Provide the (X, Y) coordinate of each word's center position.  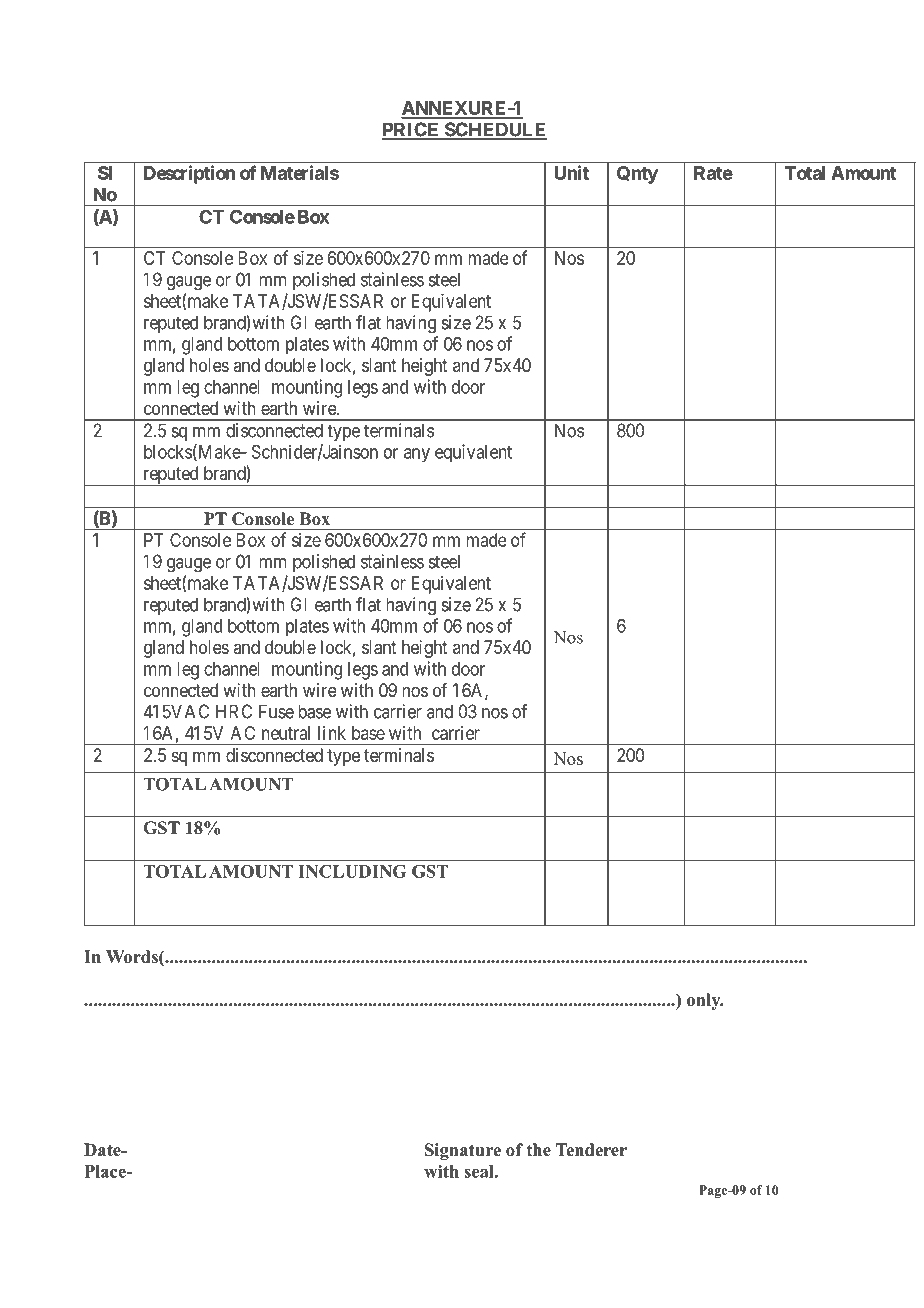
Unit (571, 172)
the (539, 1150)
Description (189, 174)
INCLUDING (352, 871)
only (705, 1001)
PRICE (412, 130)
